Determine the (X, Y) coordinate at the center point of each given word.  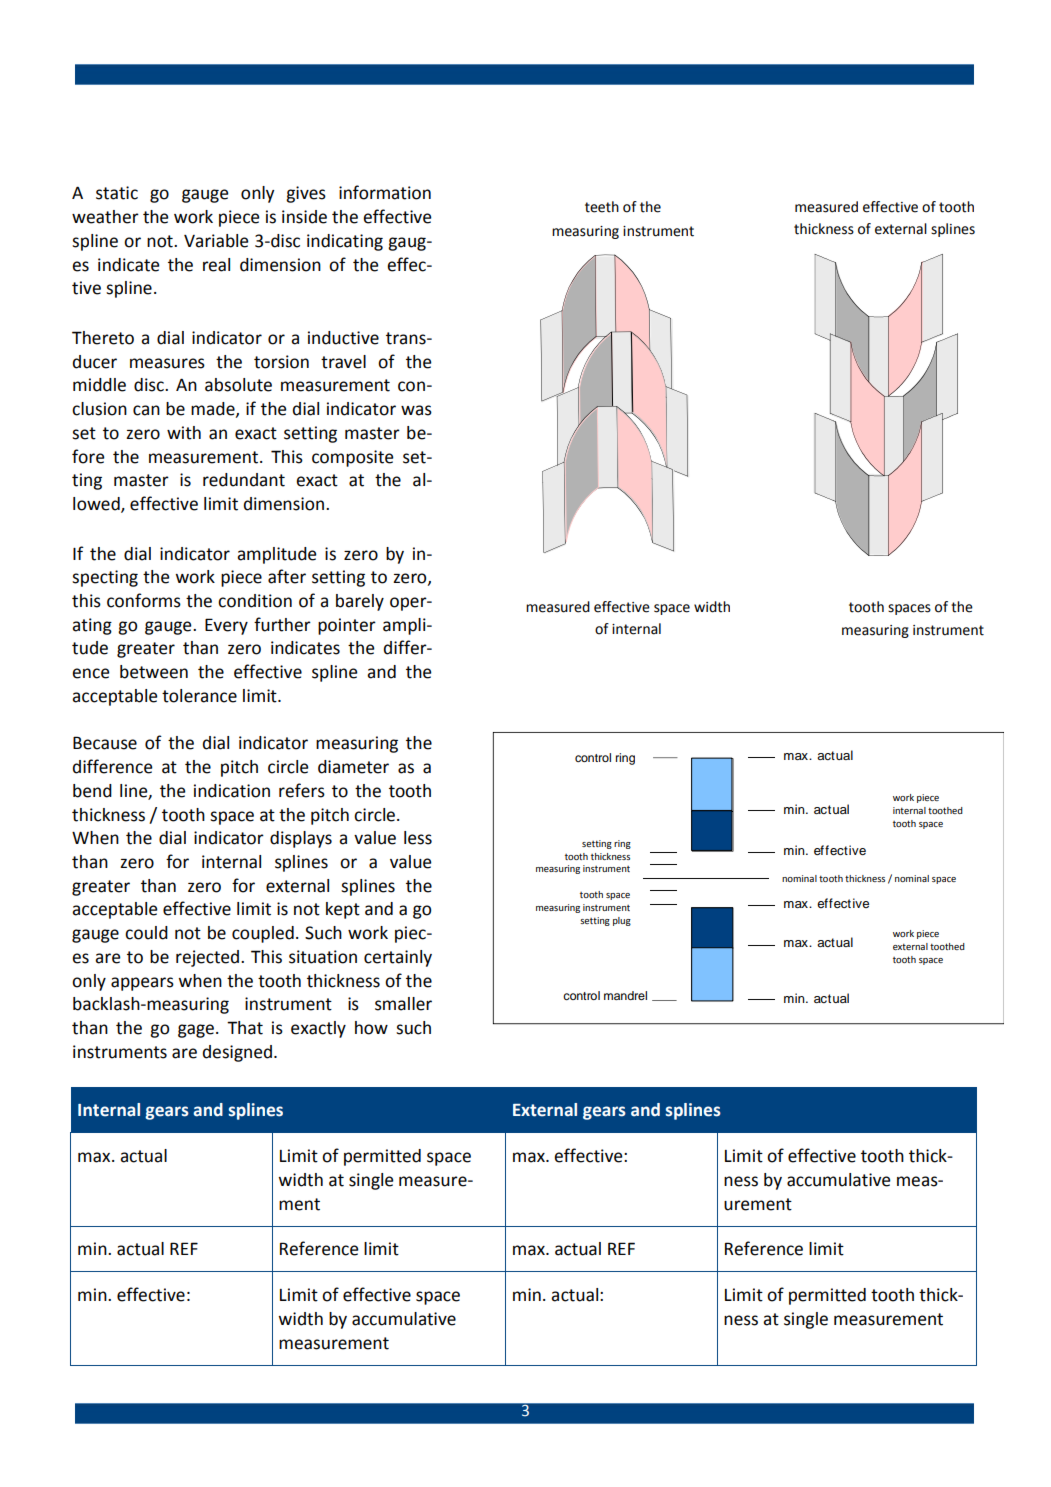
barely (360, 602)
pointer (347, 626)
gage (196, 1031)
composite (353, 458)
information (385, 192)
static (117, 193)
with (184, 433)
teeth (602, 207)
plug (622, 921)
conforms (144, 600)
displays (301, 839)
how (371, 1028)
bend (92, 791)
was (416, 410)
